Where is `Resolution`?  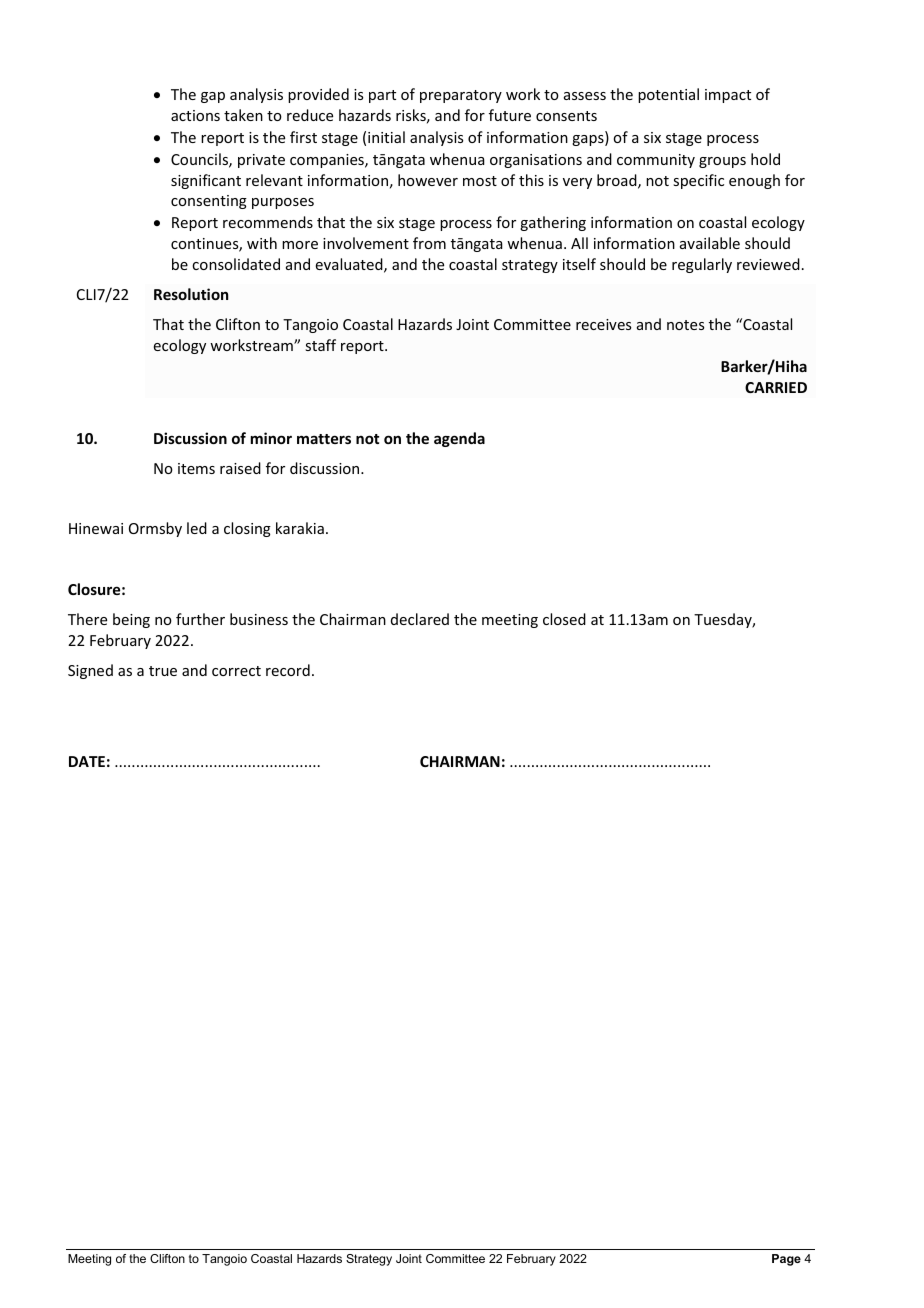
Resolution is located at coordinates (191, 294).
